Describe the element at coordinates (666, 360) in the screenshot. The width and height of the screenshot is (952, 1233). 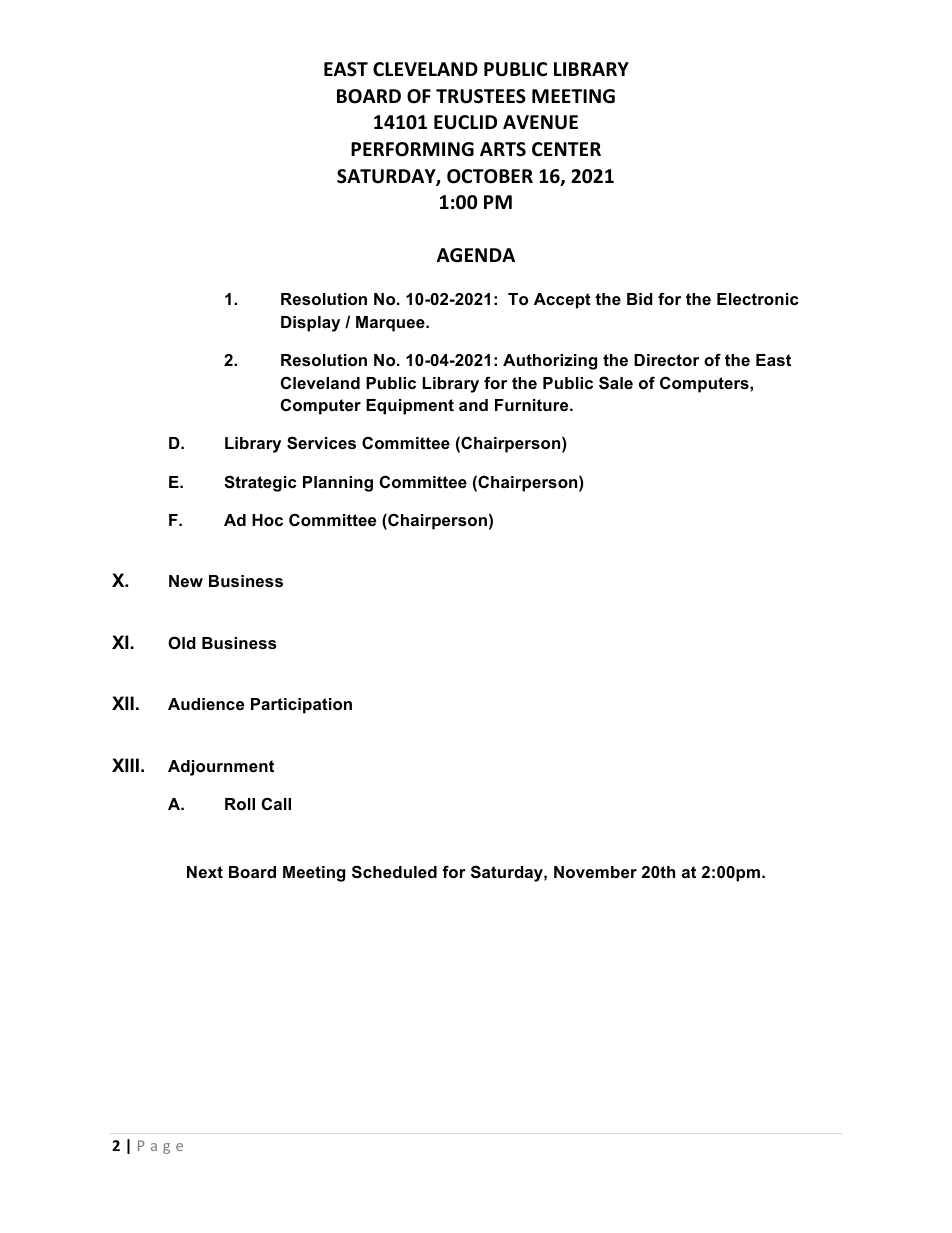
I see `Director` at that location.
